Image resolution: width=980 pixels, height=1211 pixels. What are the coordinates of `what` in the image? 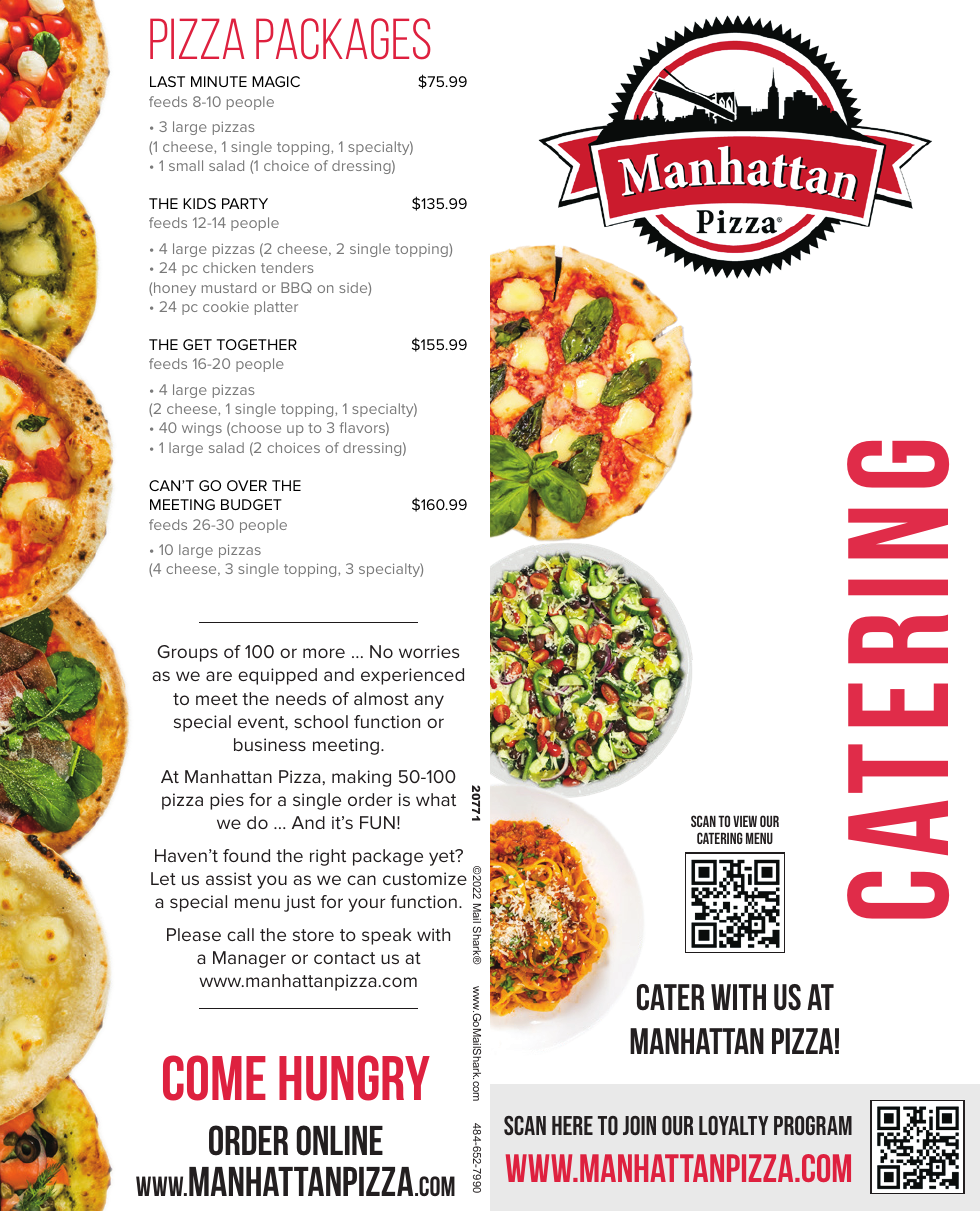 It's located at (436, 799).
